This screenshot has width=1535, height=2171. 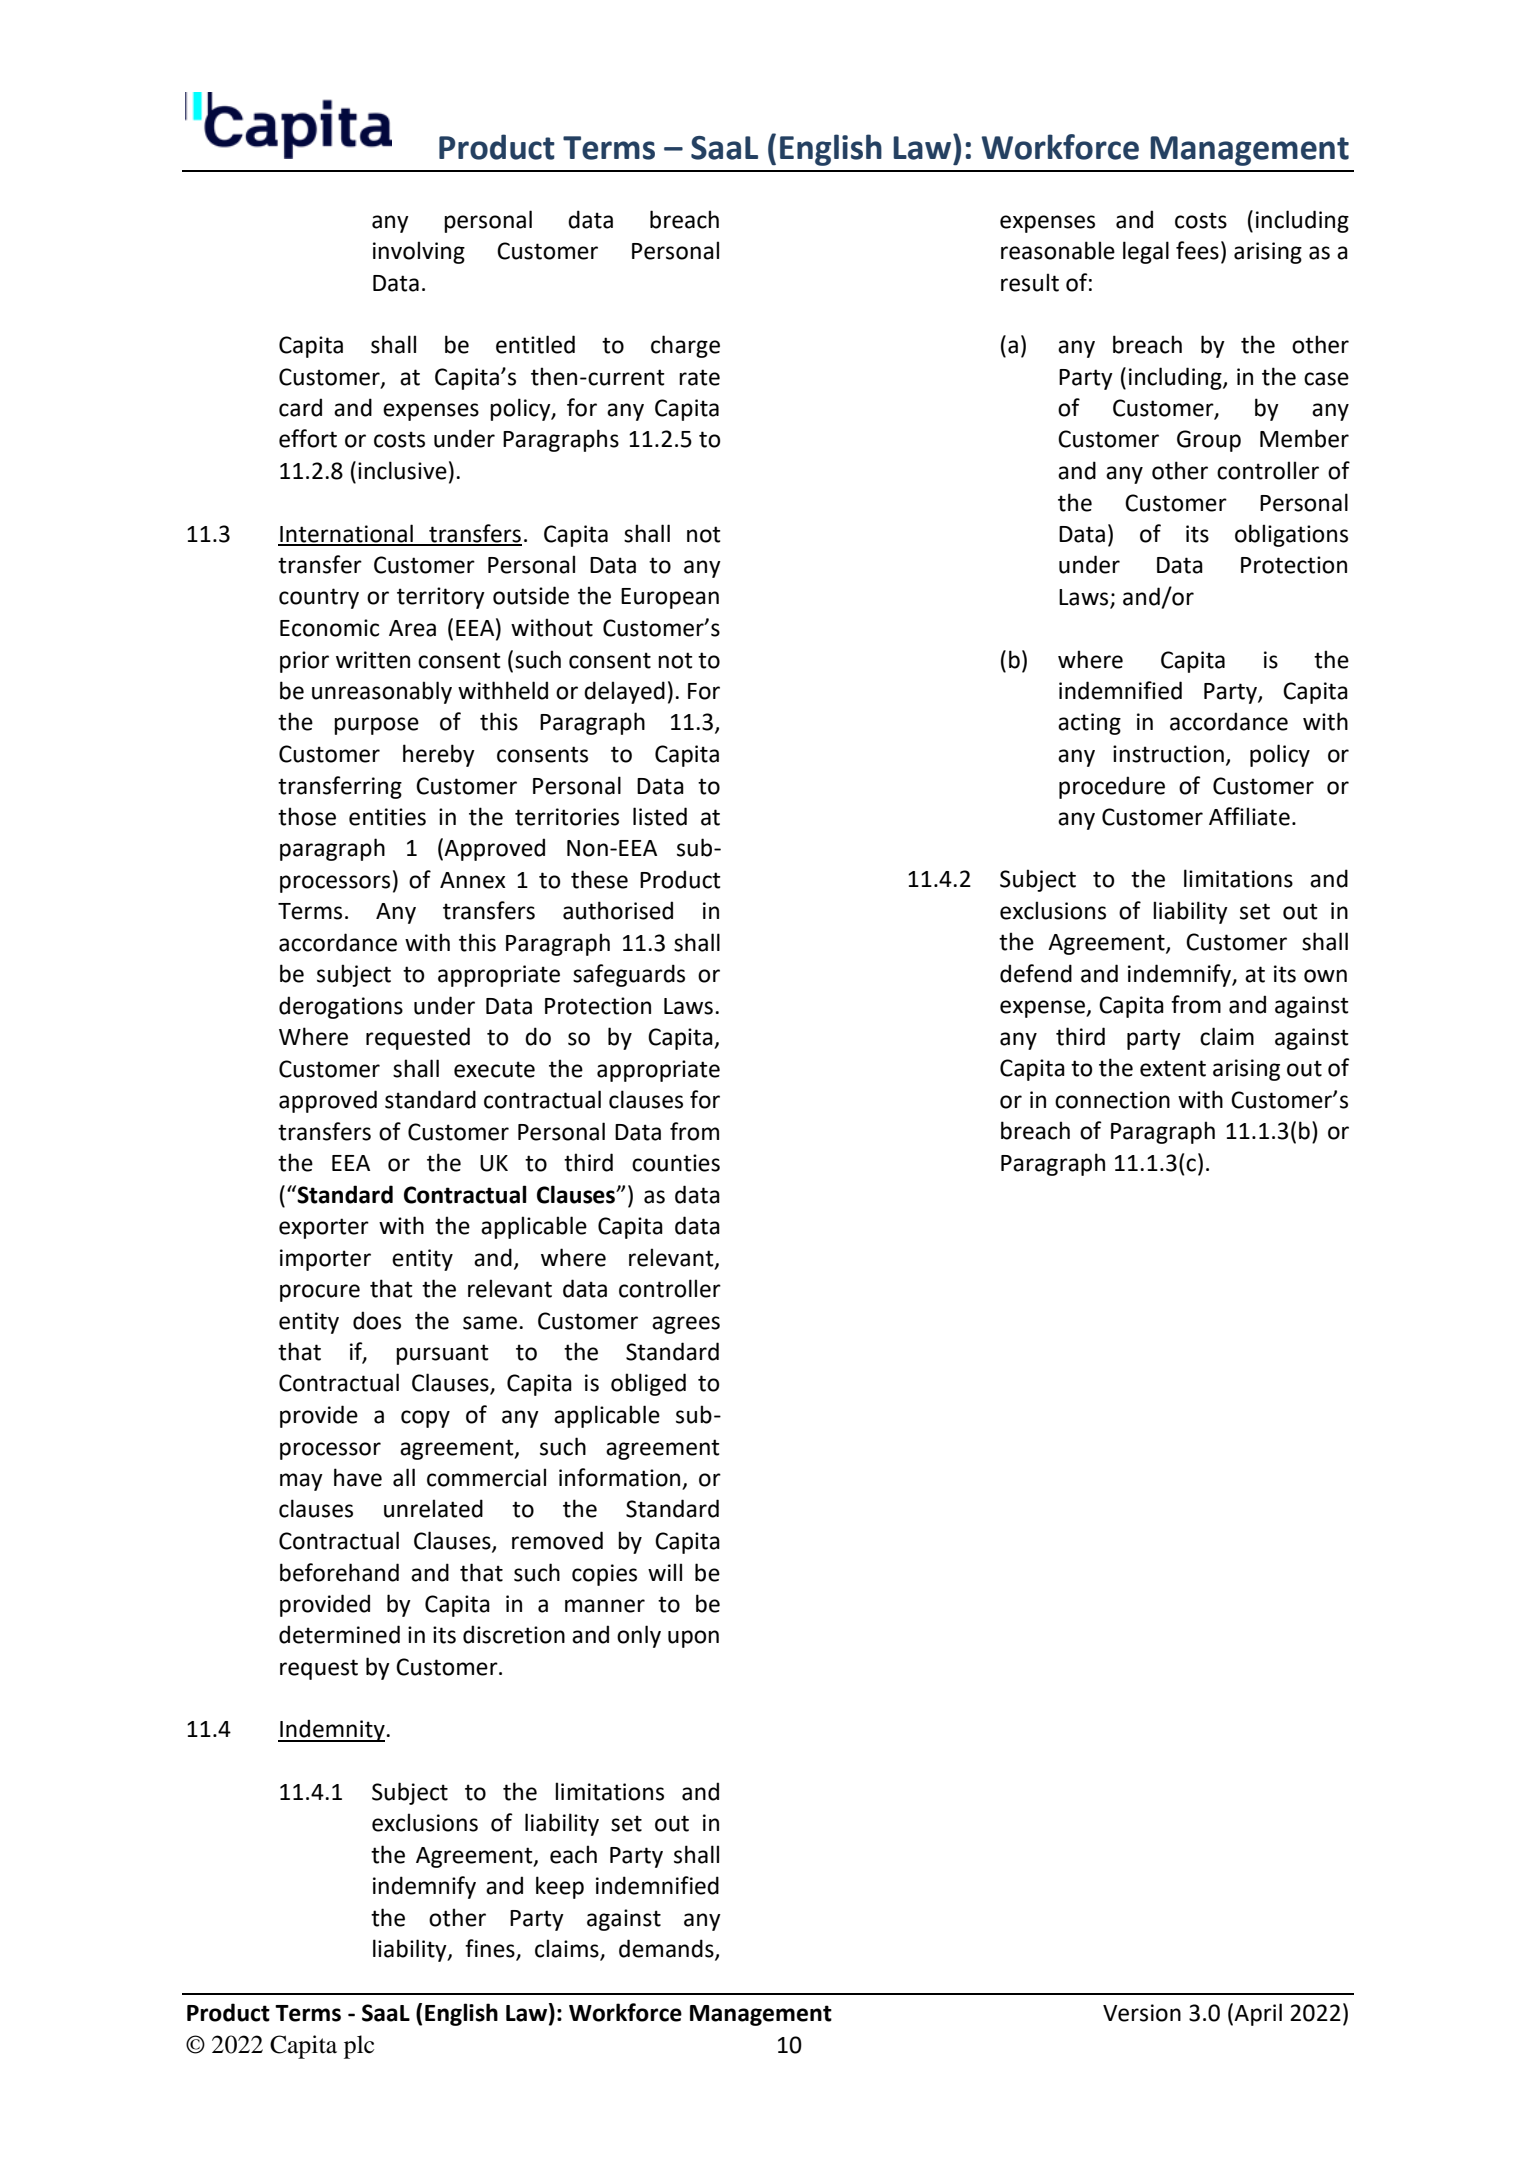 I want to click on keep, so click(x=560, y=1887).
